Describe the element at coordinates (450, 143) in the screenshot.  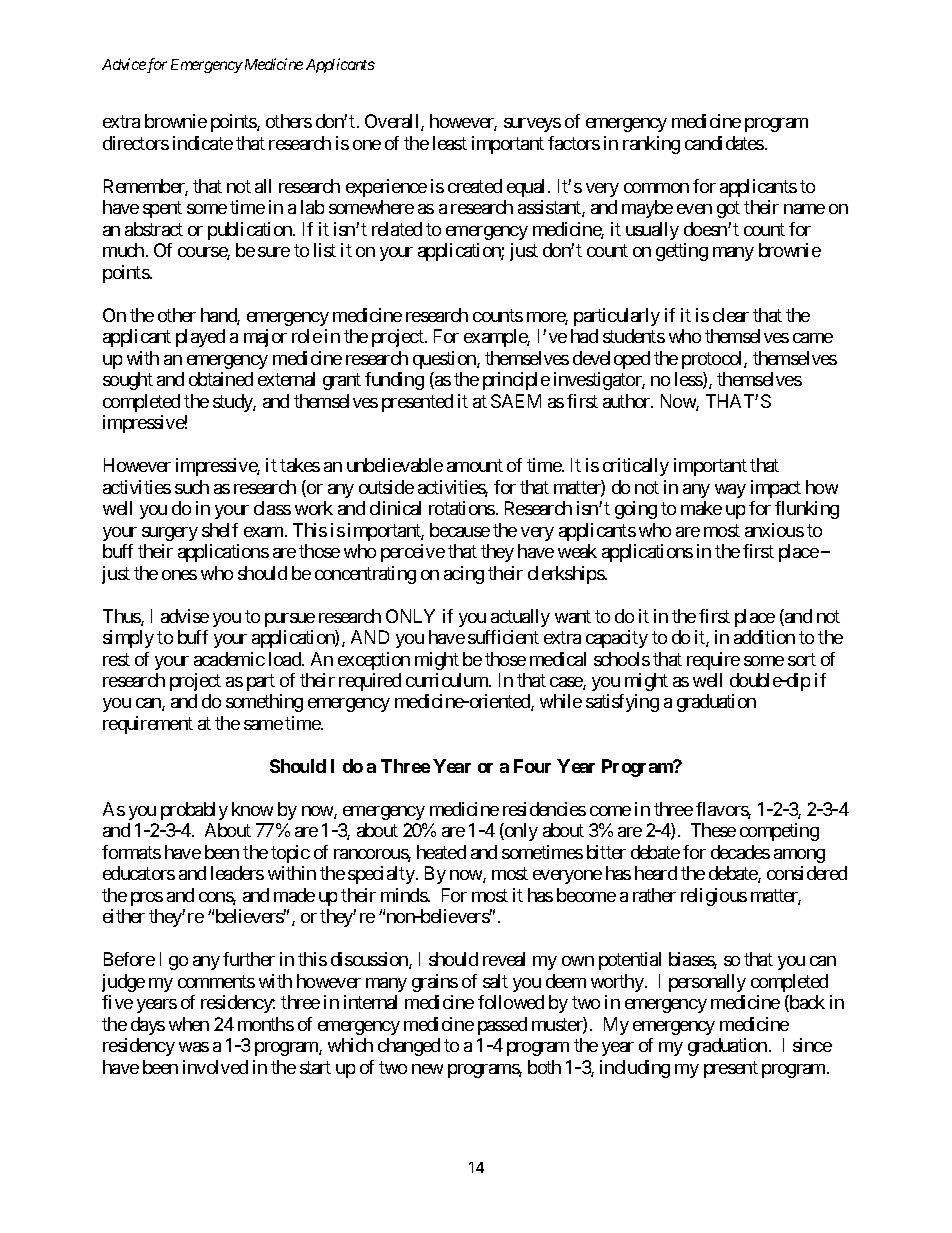
I see `least` at that location.
